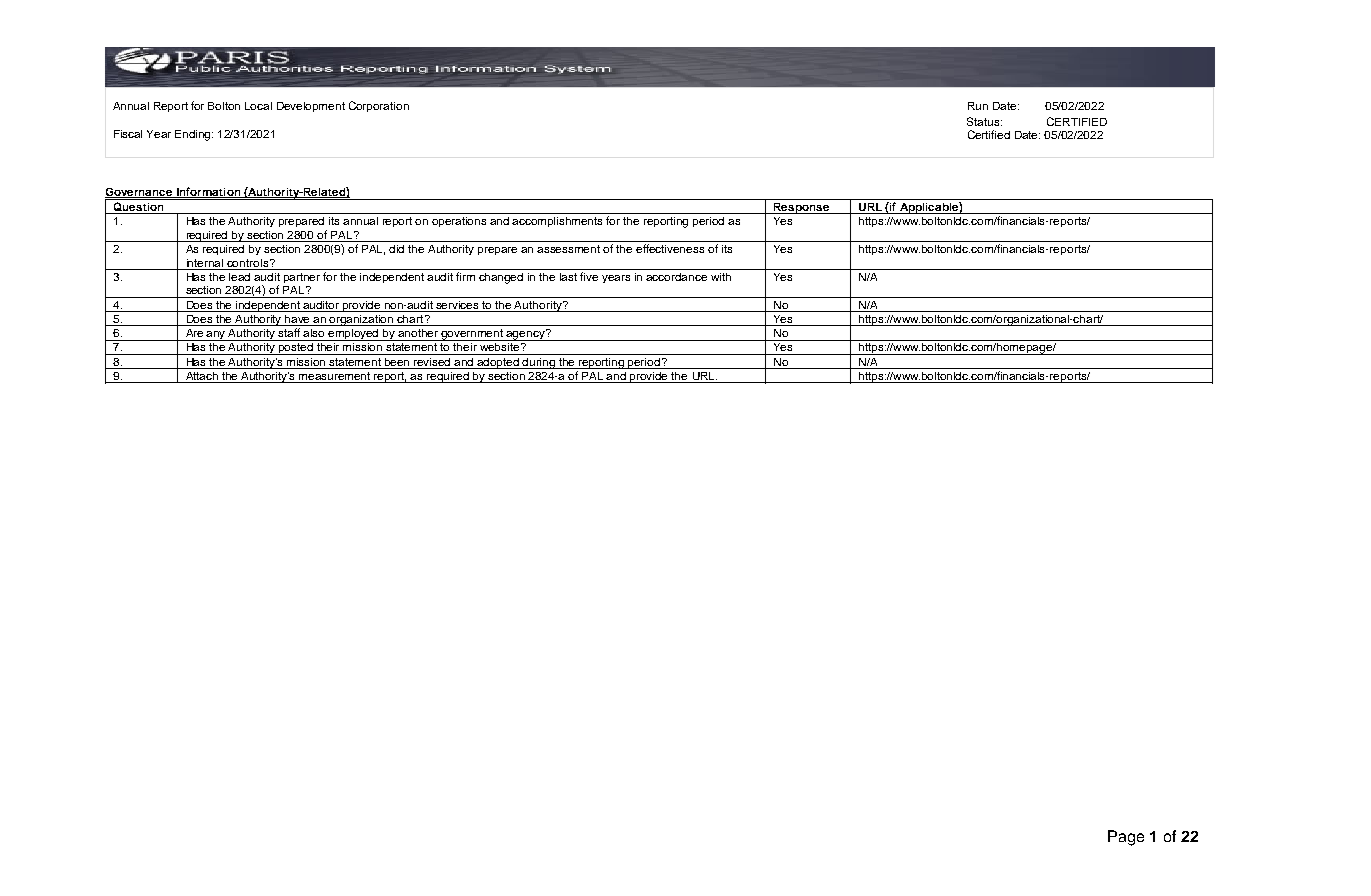 The image size is (1371, 896). What do you see at coordinates (296, 349) in the screenshot?
I see `posted` at bounding box center [296, 349].
